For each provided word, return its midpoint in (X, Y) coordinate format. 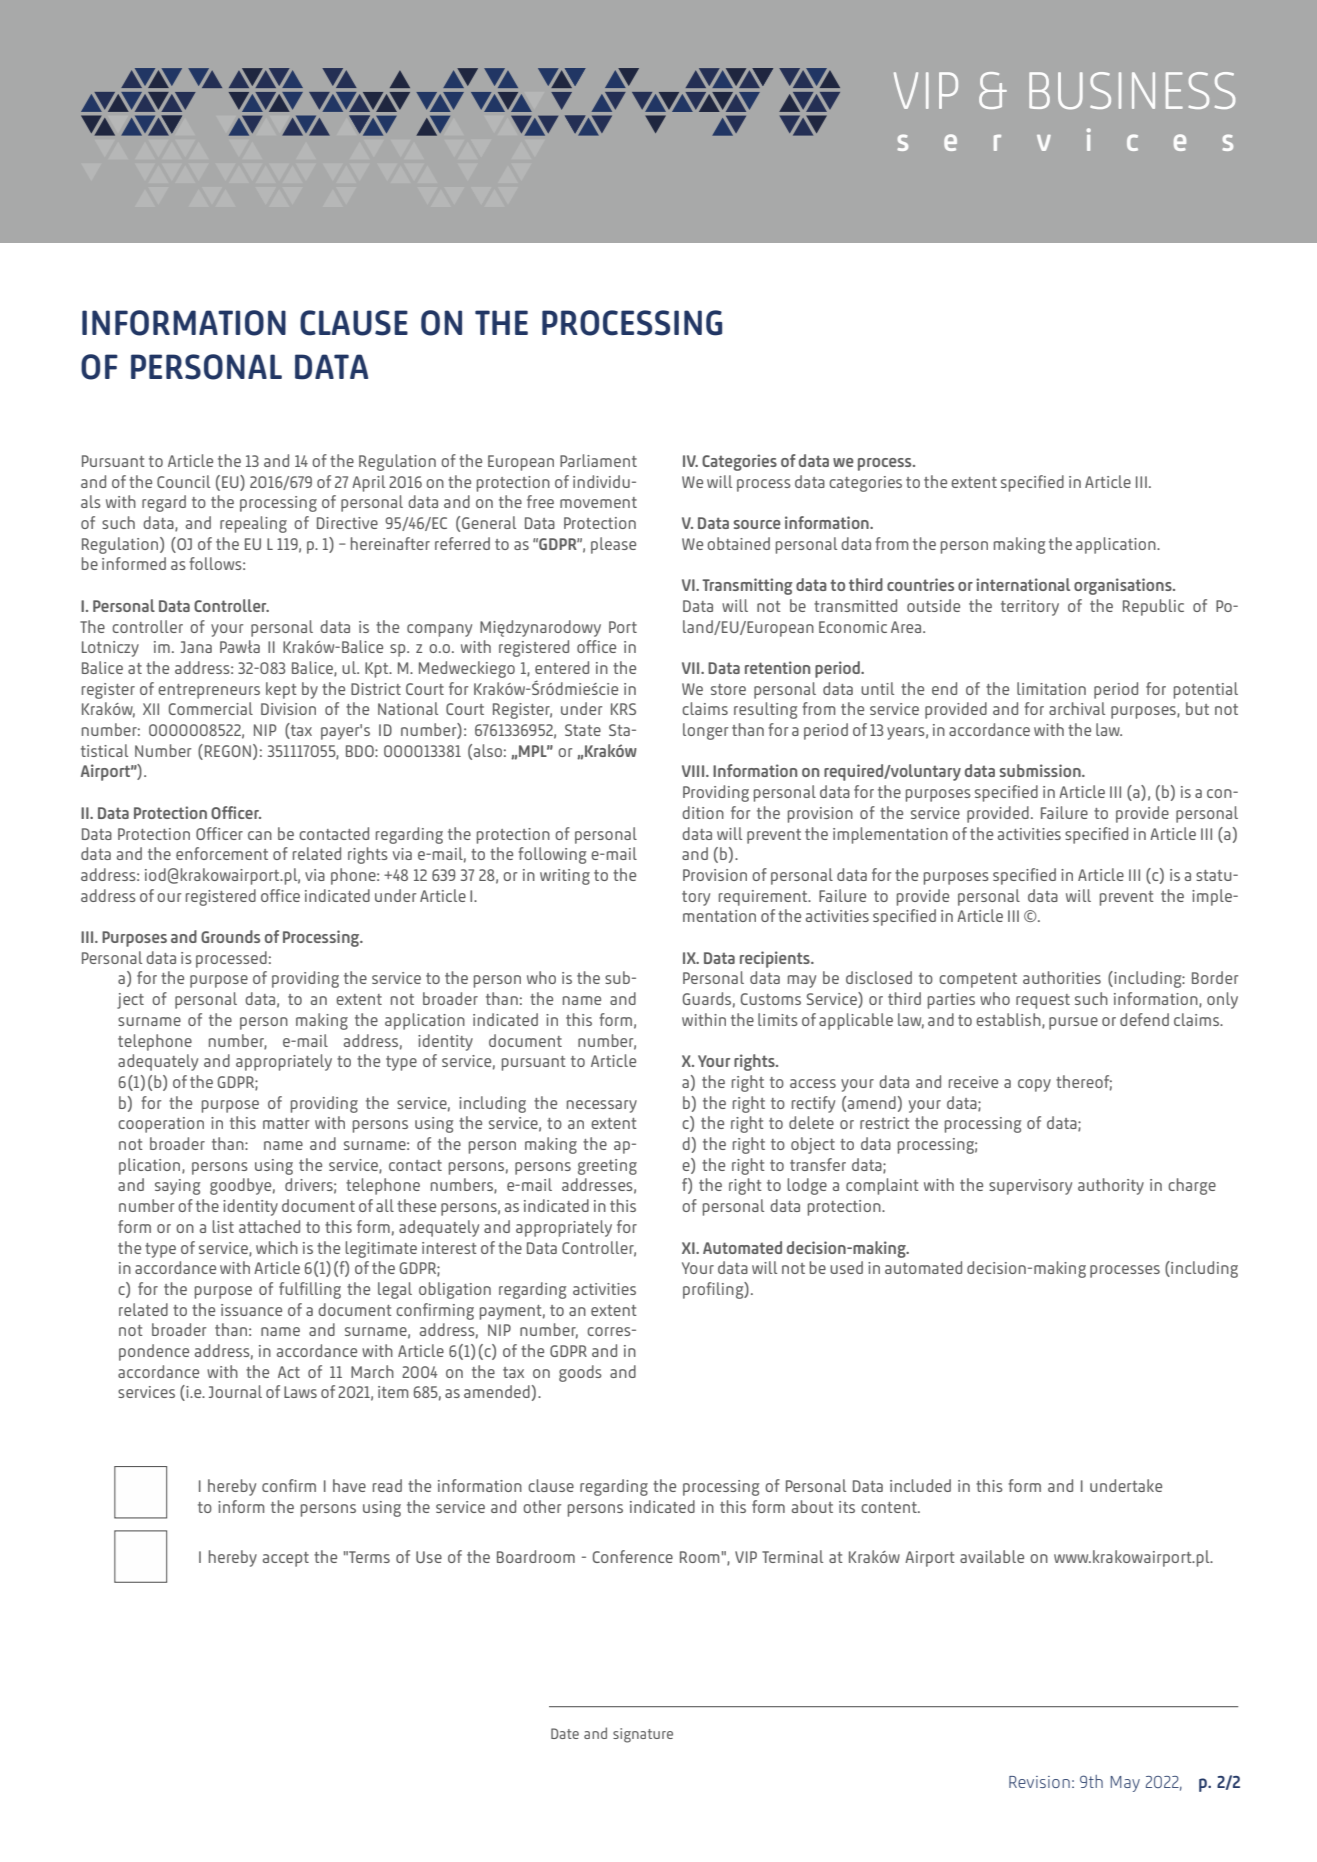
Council (183, 481)
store (728, 689)
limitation (1051, 688)
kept (281, 690)
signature (643, 1735)
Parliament (598, 460)
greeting (607, 1167)
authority (1111, 1186)
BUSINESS (1132, 91)
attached (269, 1226)
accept (286, 1559)
